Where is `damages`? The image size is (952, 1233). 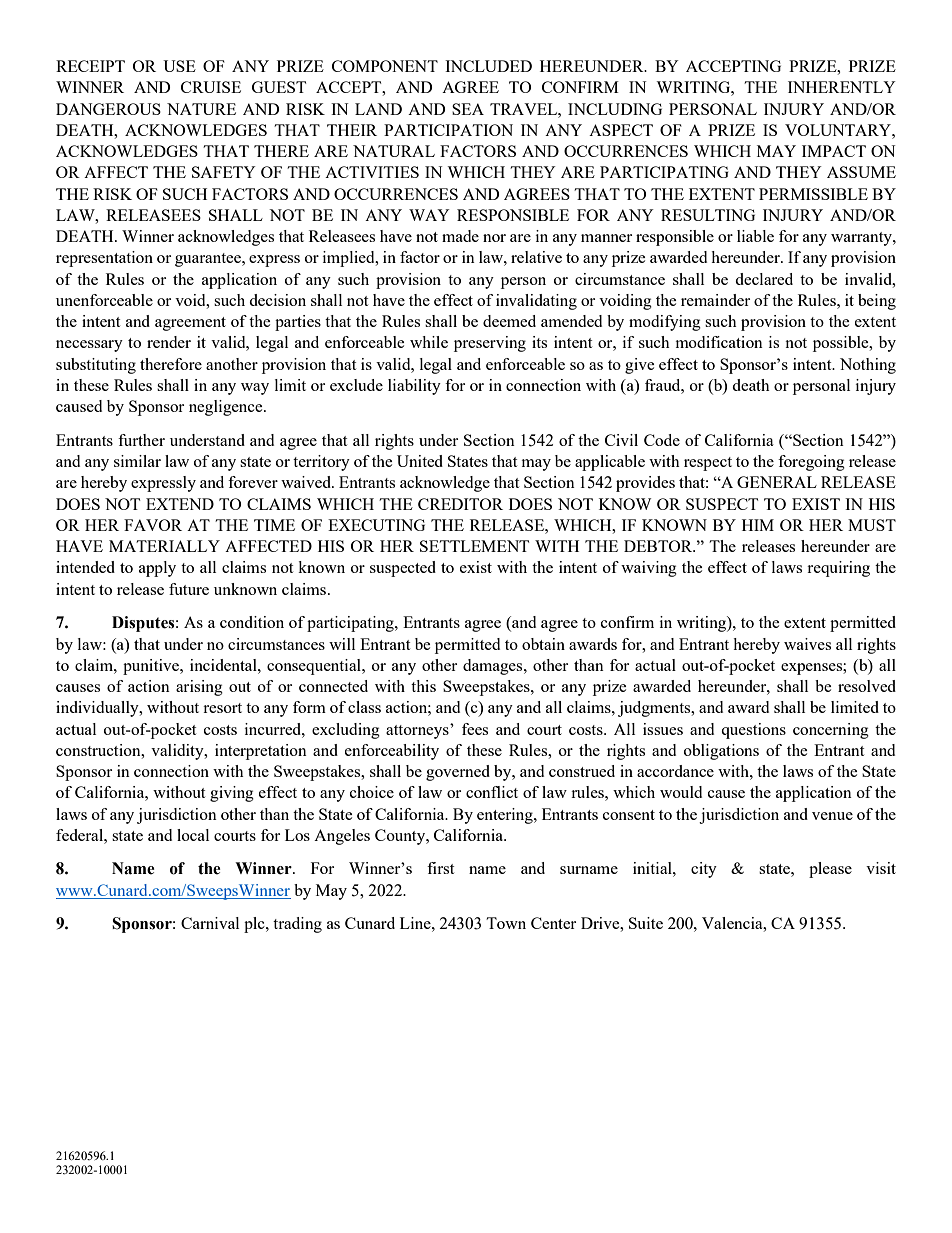
damages is located at coordinates (494, 667).
